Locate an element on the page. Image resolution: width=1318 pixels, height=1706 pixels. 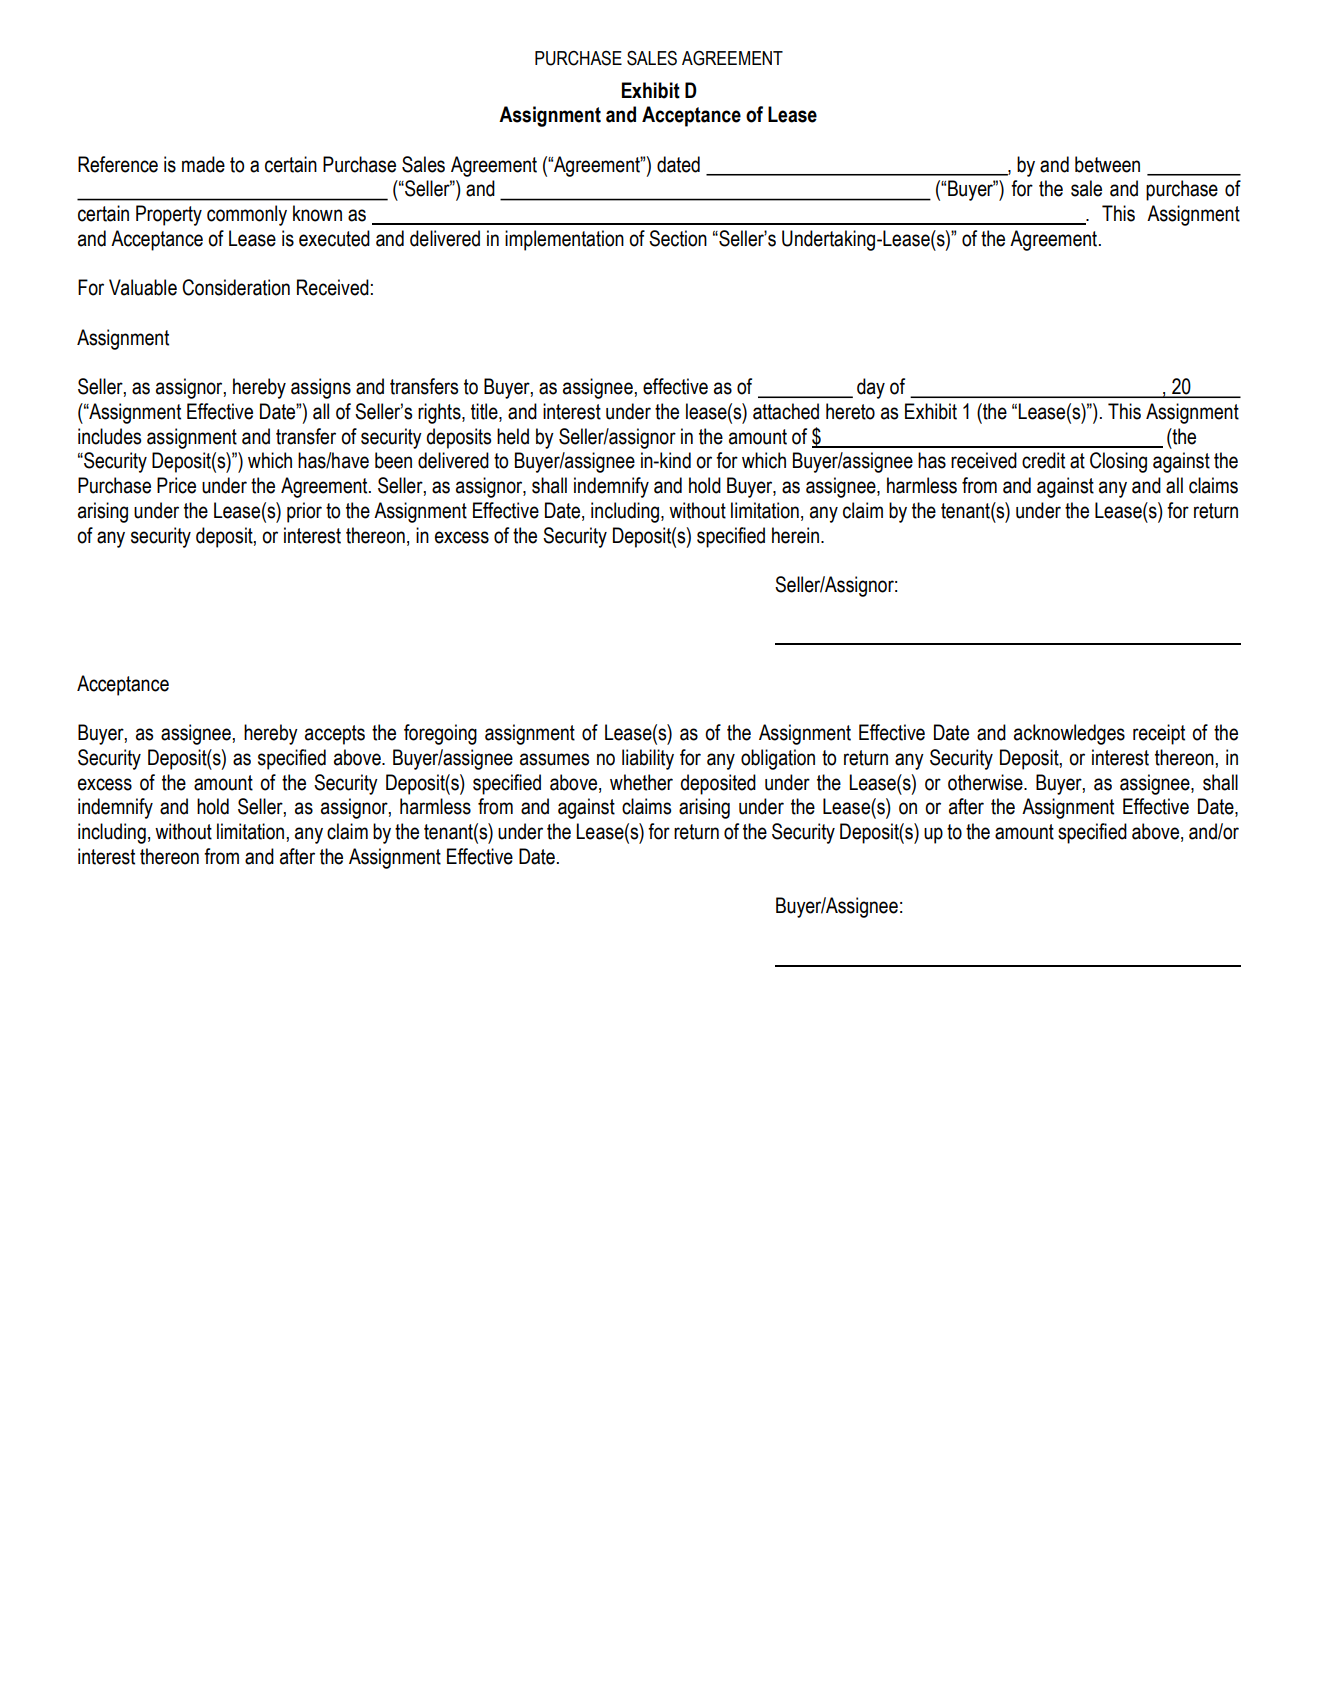
Consideration is located at coordinates (236, 287).
